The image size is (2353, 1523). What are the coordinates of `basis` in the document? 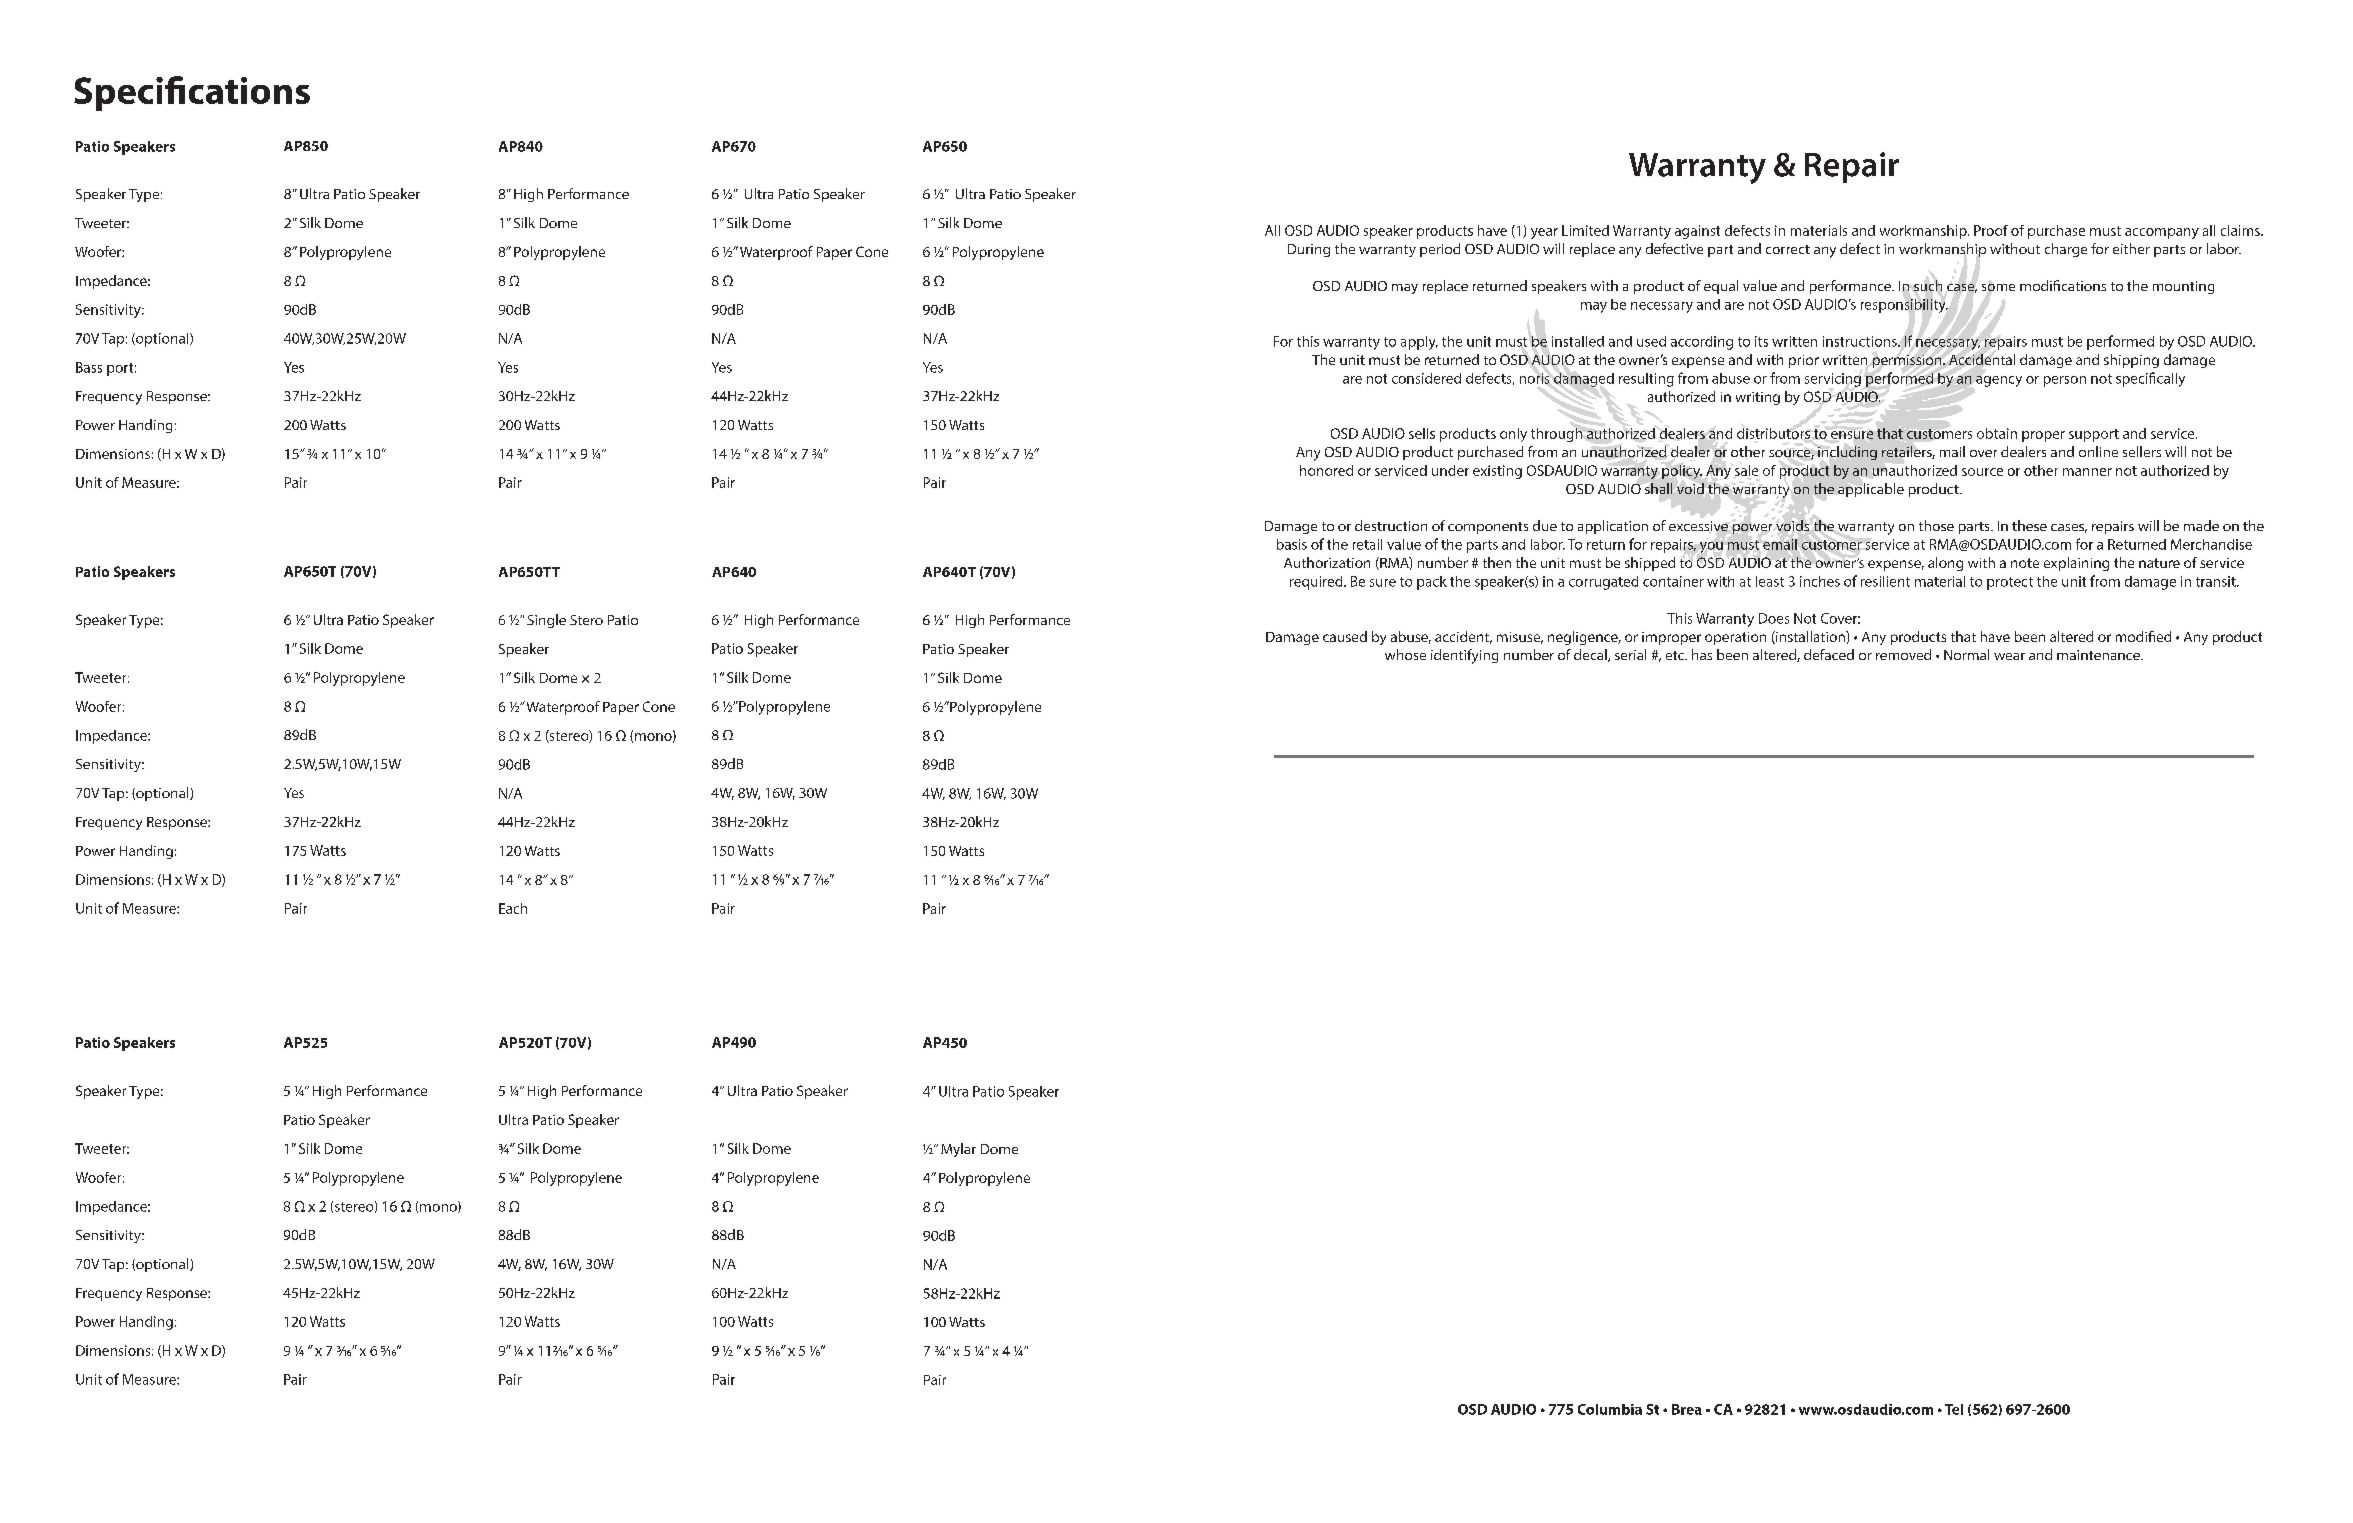 It's located at (1292, 544).
